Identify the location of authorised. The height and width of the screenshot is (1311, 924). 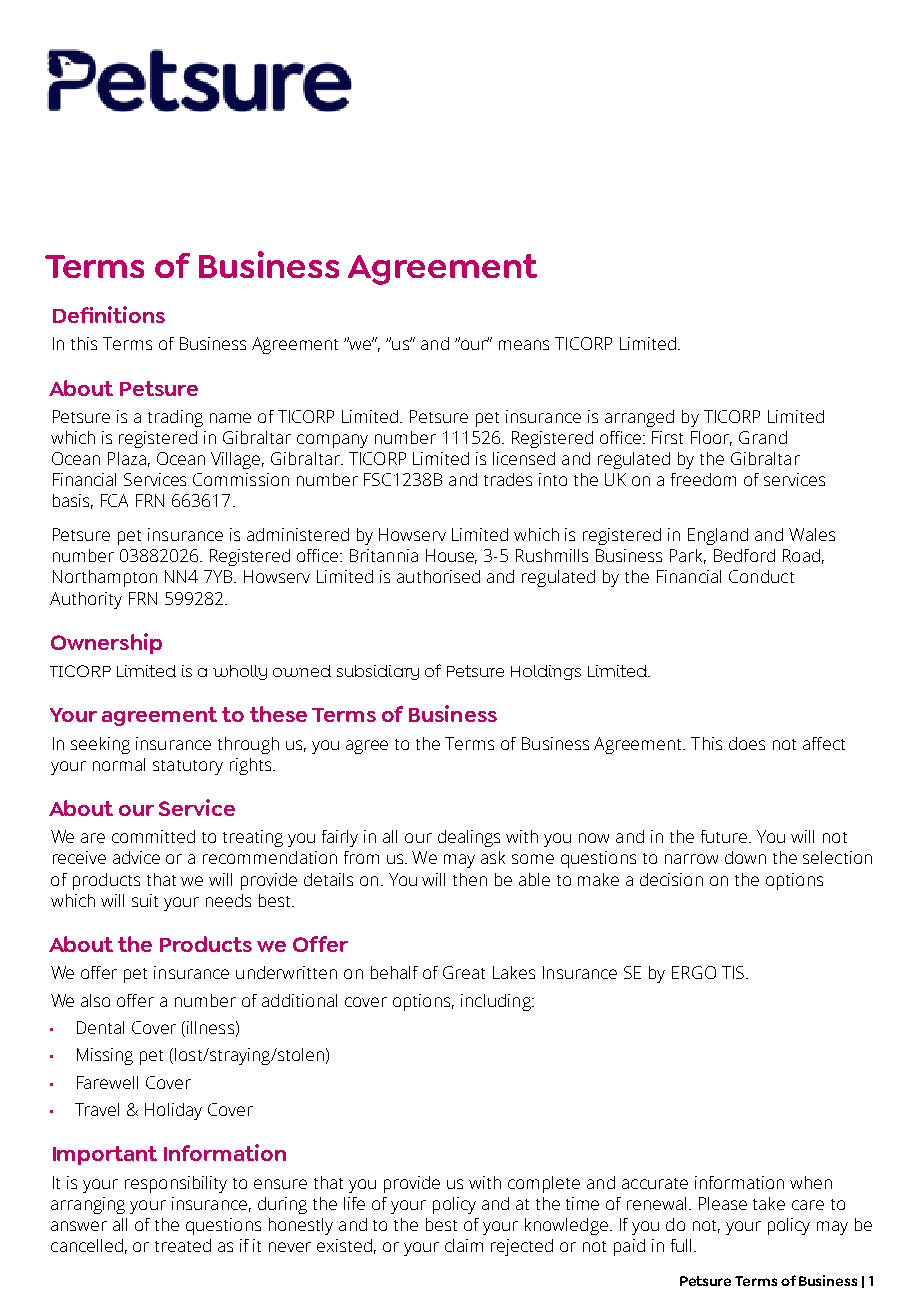
(438, 576).
